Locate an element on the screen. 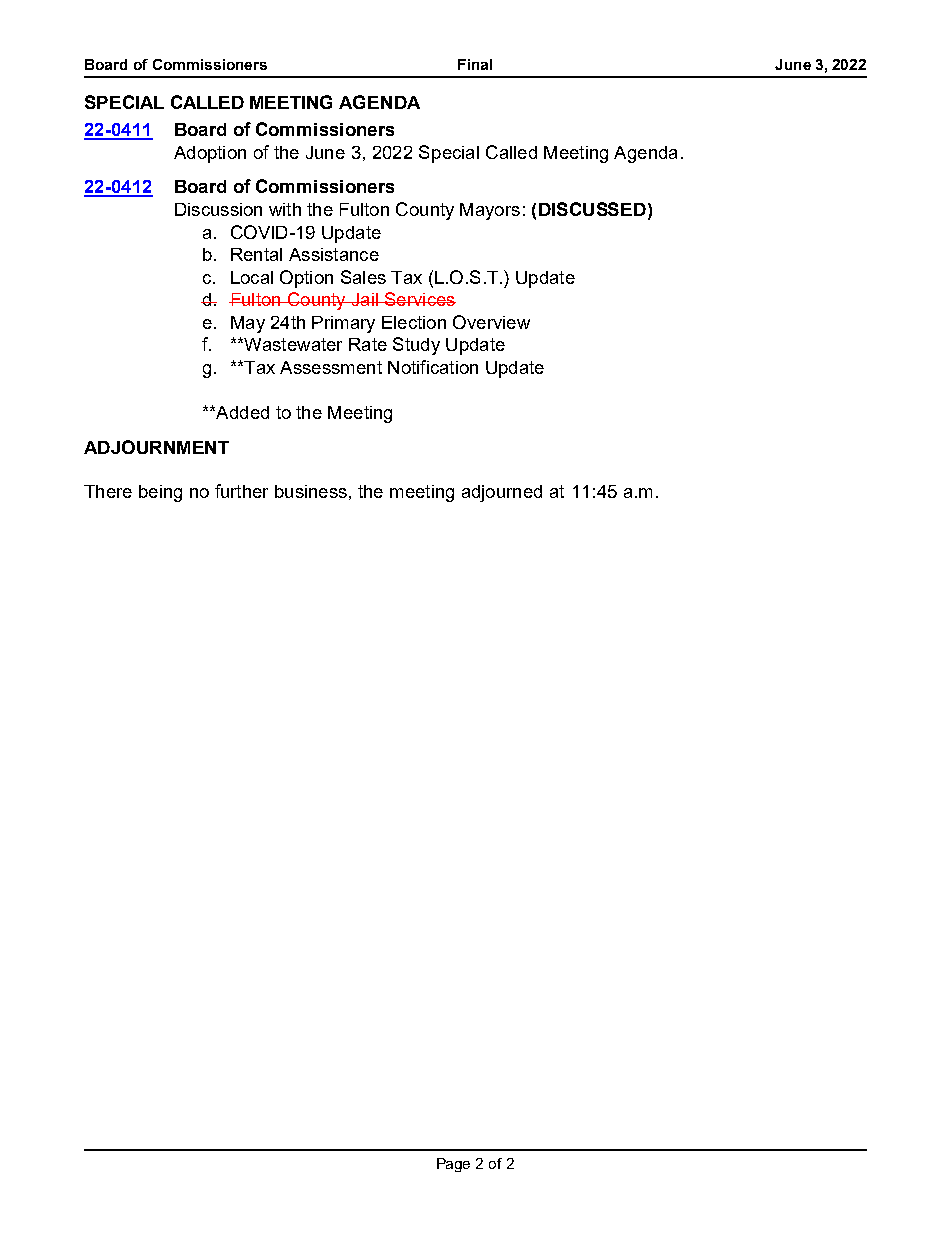 Image resolution: width=952 pixels, height=1233 pixels. with is located at coordinates (285, 209).
